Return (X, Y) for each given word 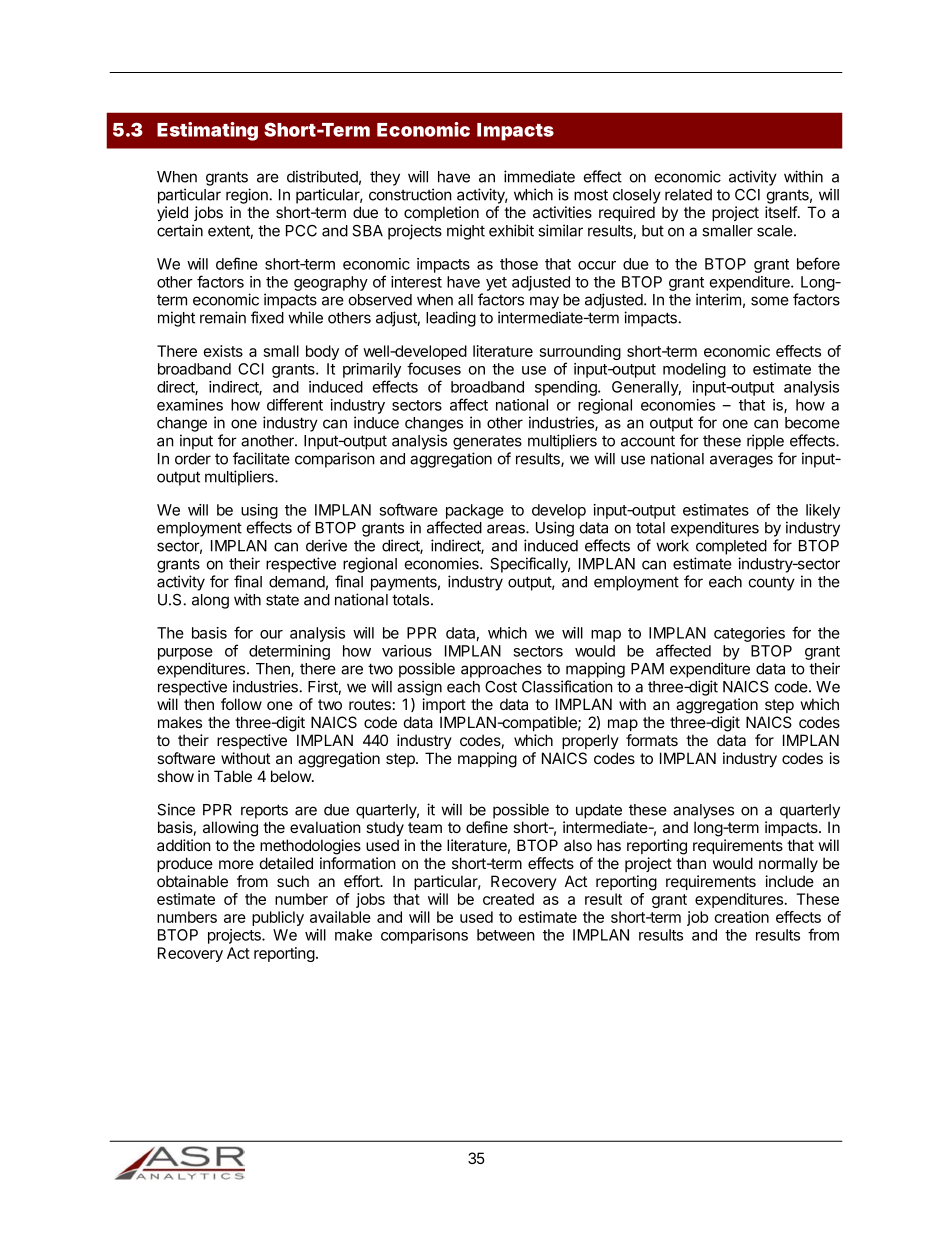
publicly (278, 918)
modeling (694, 370)
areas (507, 529)
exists (223, 351)
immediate (539, 176)
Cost (501, 687)
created (508, 899)
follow (241, 704)
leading (451, 319)
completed (731, 547)
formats (652, 740)
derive (326, 545)
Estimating (207, 131)
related (688, 195)
